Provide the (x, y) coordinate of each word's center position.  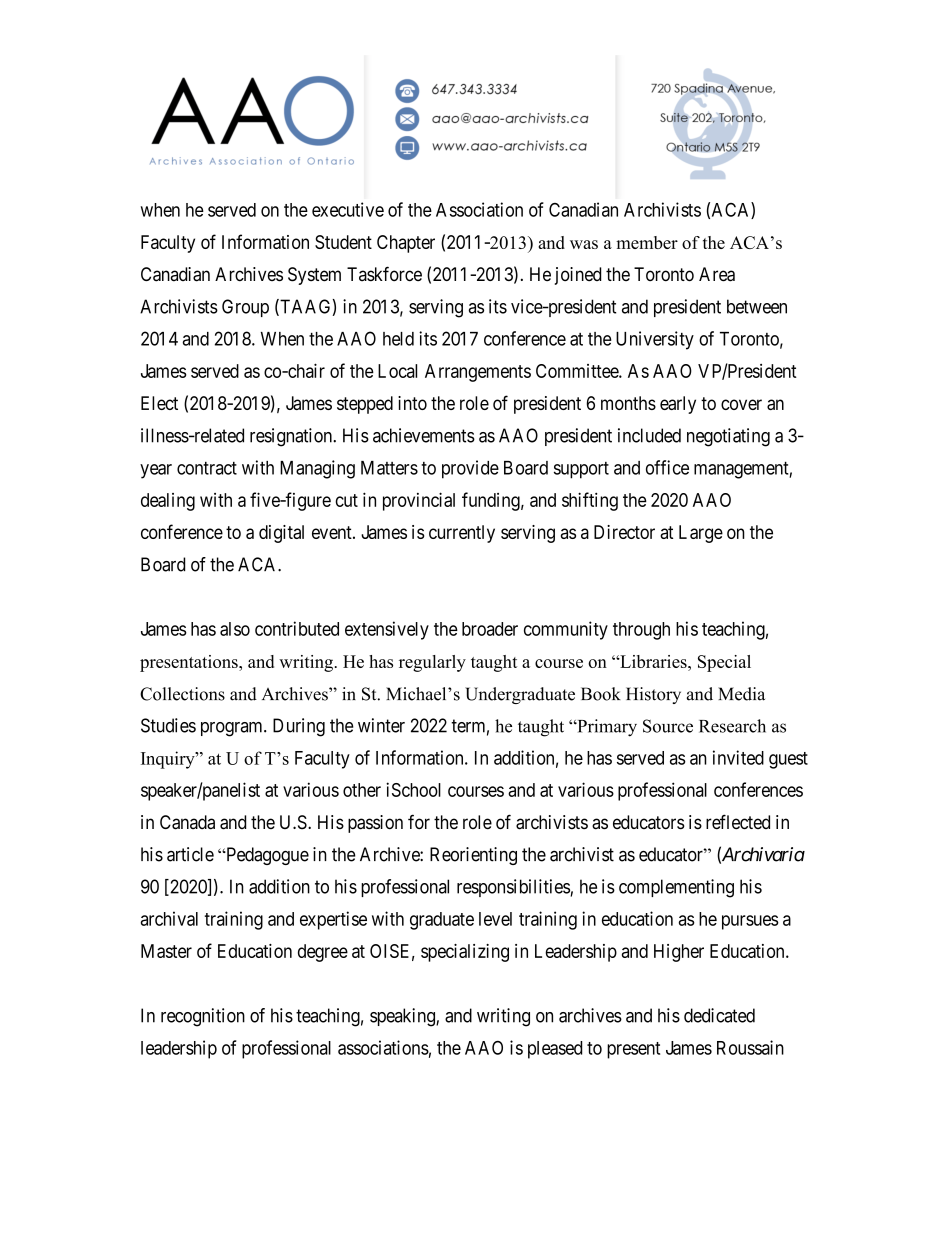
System (314, 276)
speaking (403, 1017)
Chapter (406, 244)
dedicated (719, 1015)
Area (717, 274)
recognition (203, 1017)
